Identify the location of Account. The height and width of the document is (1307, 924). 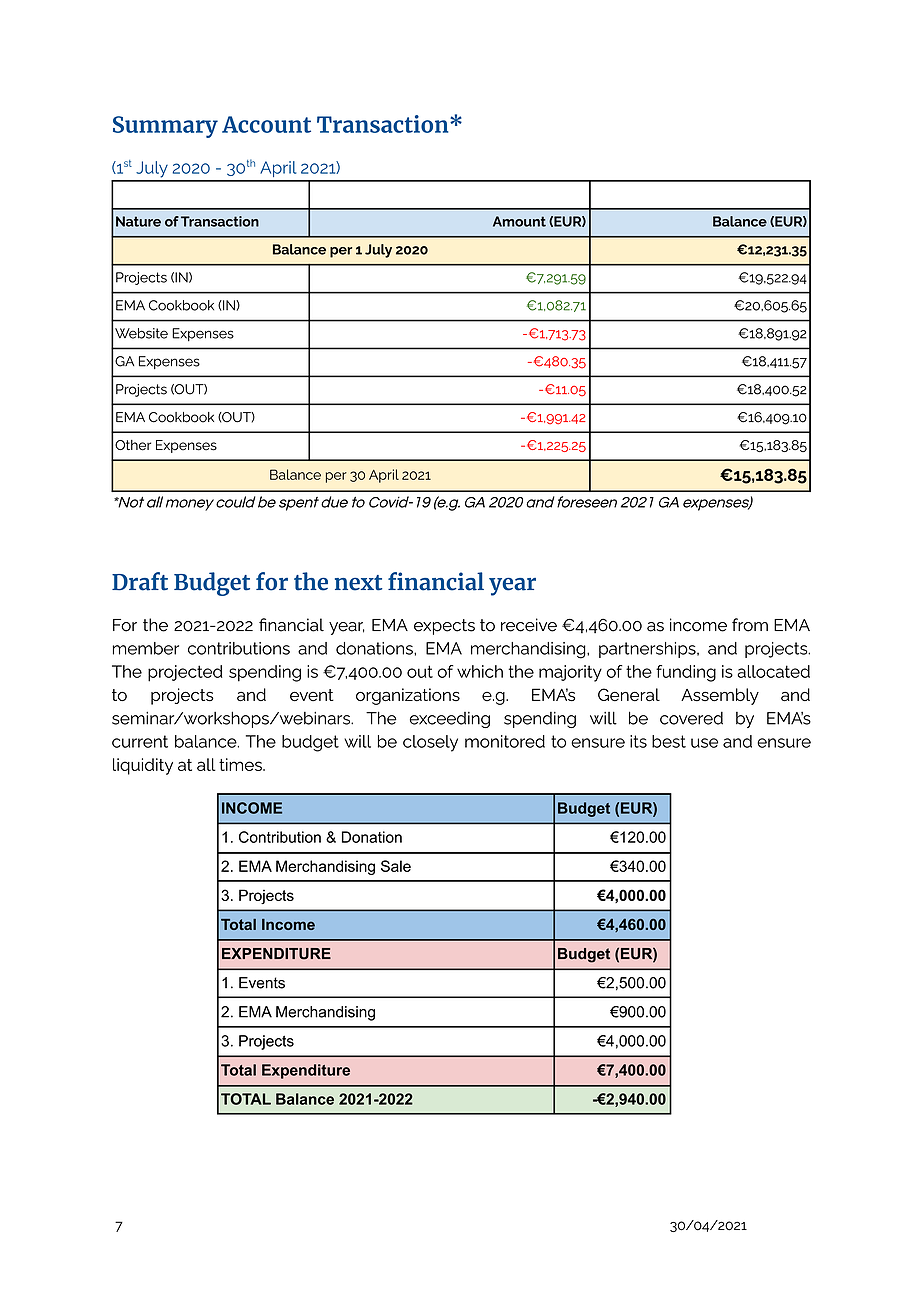
(266, 124).
